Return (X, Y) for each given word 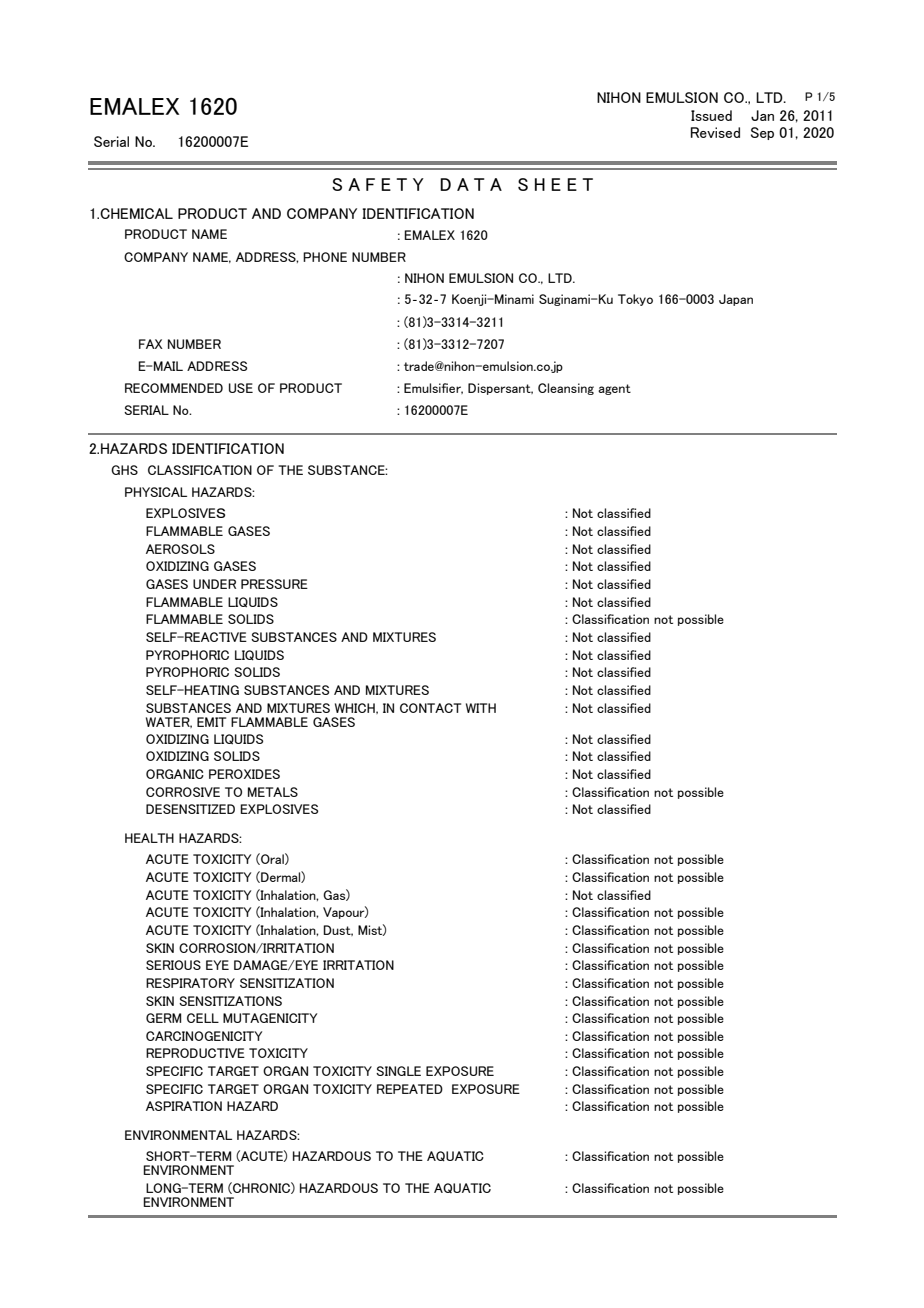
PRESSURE (274, 584)
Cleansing (566, 389)
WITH (481, 708)
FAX (151, 344)
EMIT (211, 722)
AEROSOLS (180, 549)
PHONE (325, 257)
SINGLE (398, 1071)
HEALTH (149, 838)
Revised (715, 132)
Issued (711, 115)
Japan (736, 300)
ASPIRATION (184, 1106)
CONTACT (430, 708)
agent (614, 389)
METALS (273, 792)
